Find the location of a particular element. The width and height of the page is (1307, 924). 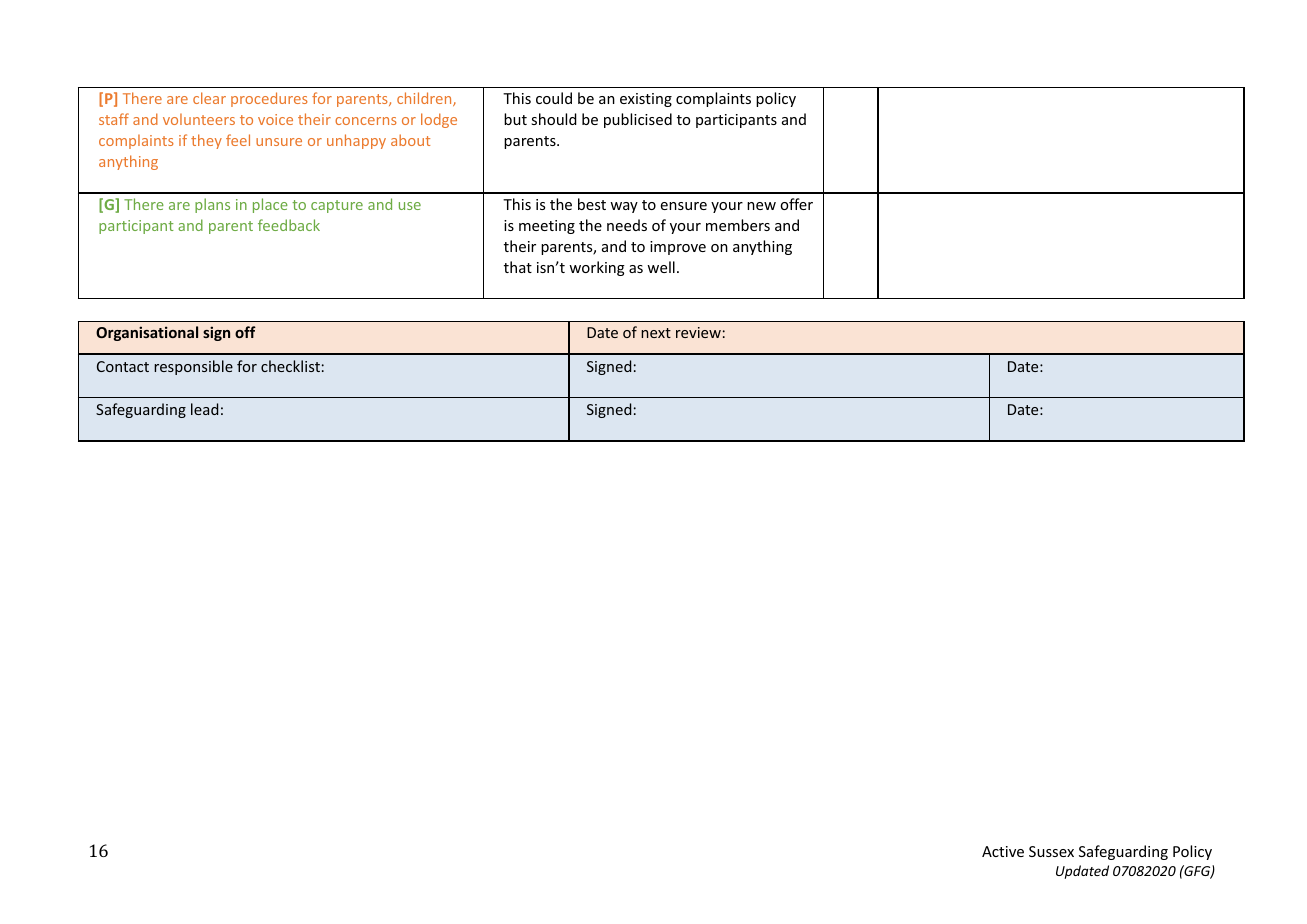

offer is located at coordinates (796, 204).
